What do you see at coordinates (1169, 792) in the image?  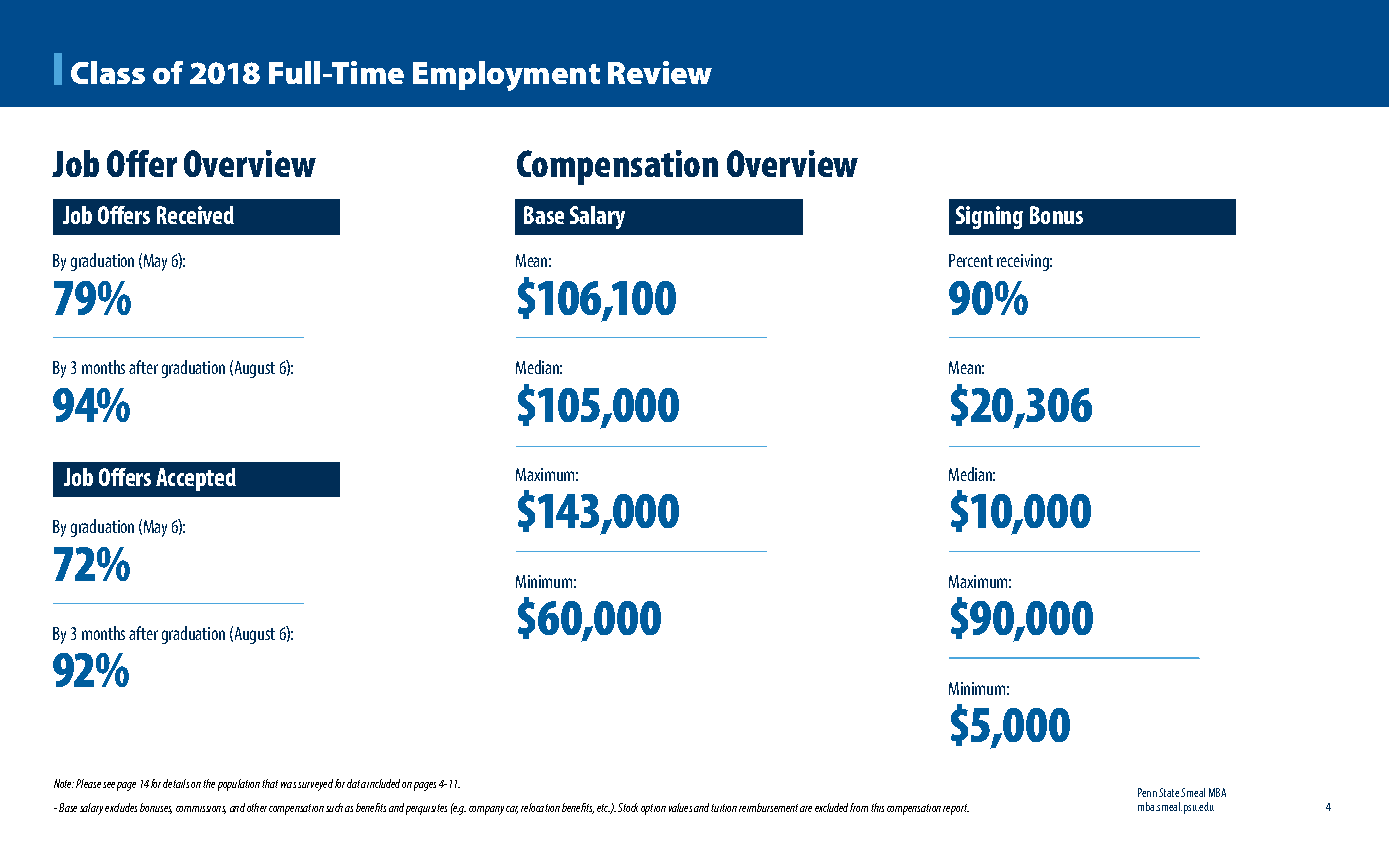 I see `State` at bounding box center [1169, 792].
